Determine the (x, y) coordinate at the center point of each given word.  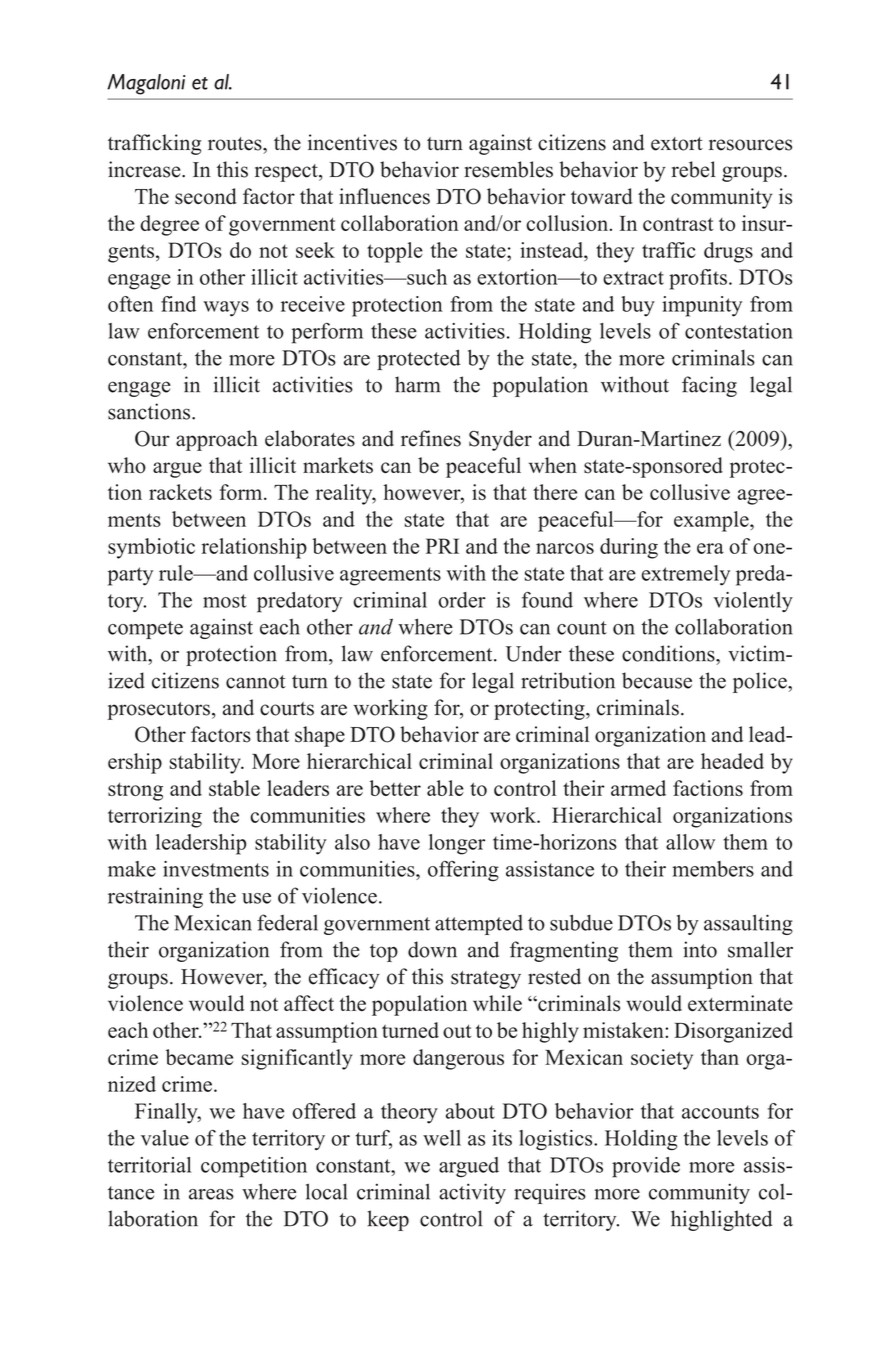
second (206, 196)
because (657, 680)
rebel (694, 169)
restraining (155, 897)
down (432, 949)
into (700, 949)
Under (534, 653)
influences (384, 196)
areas (211, 1194)
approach (217, 440)
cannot (256, 682)
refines (431, 438)
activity (472, 1193)
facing (709, 386)
